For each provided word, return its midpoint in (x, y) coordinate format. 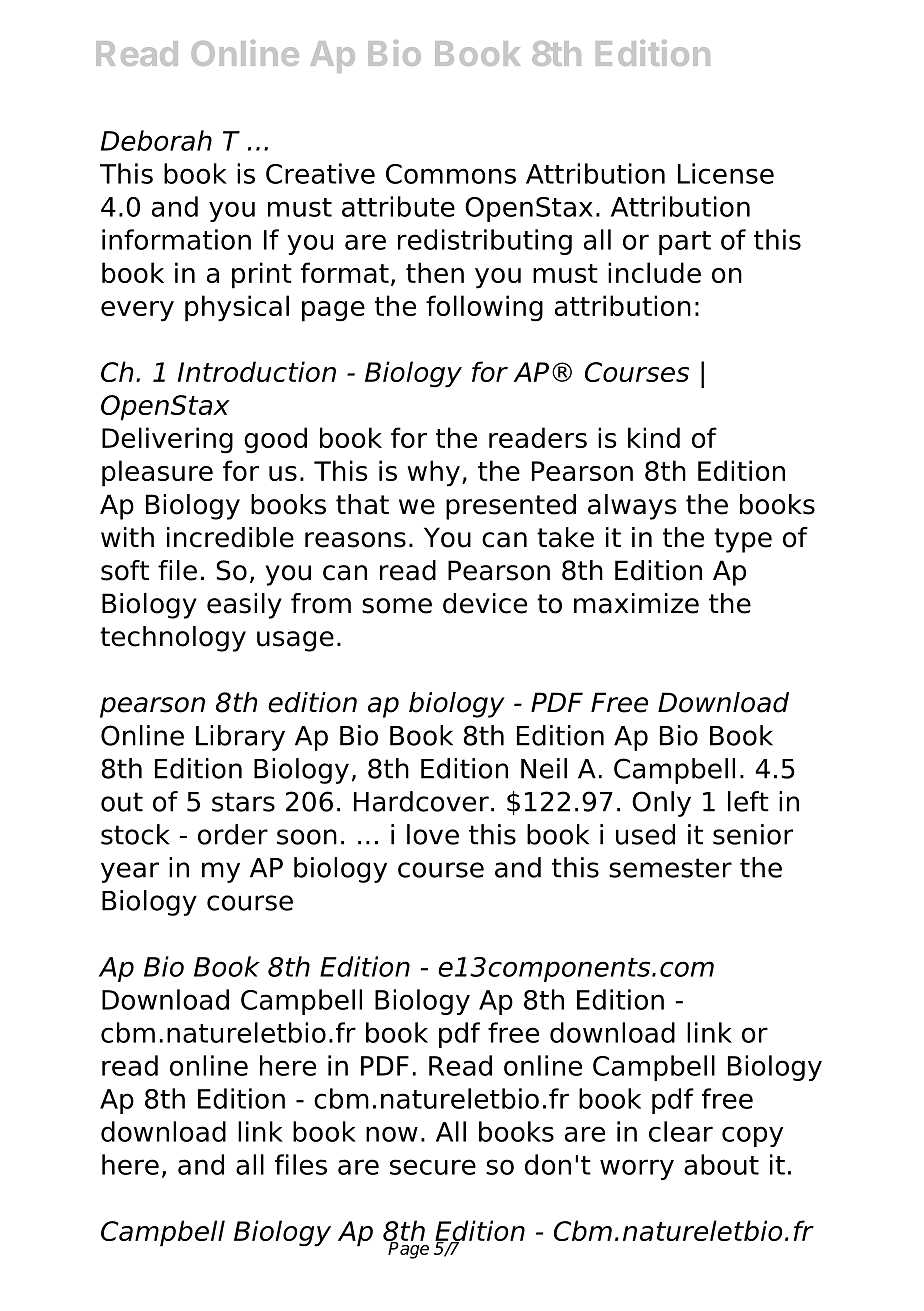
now (392, 1134)
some (397, 606)
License (726, 173)
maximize (636, 603)
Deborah (156, 140)
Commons (451, 174)
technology (173, 639)
